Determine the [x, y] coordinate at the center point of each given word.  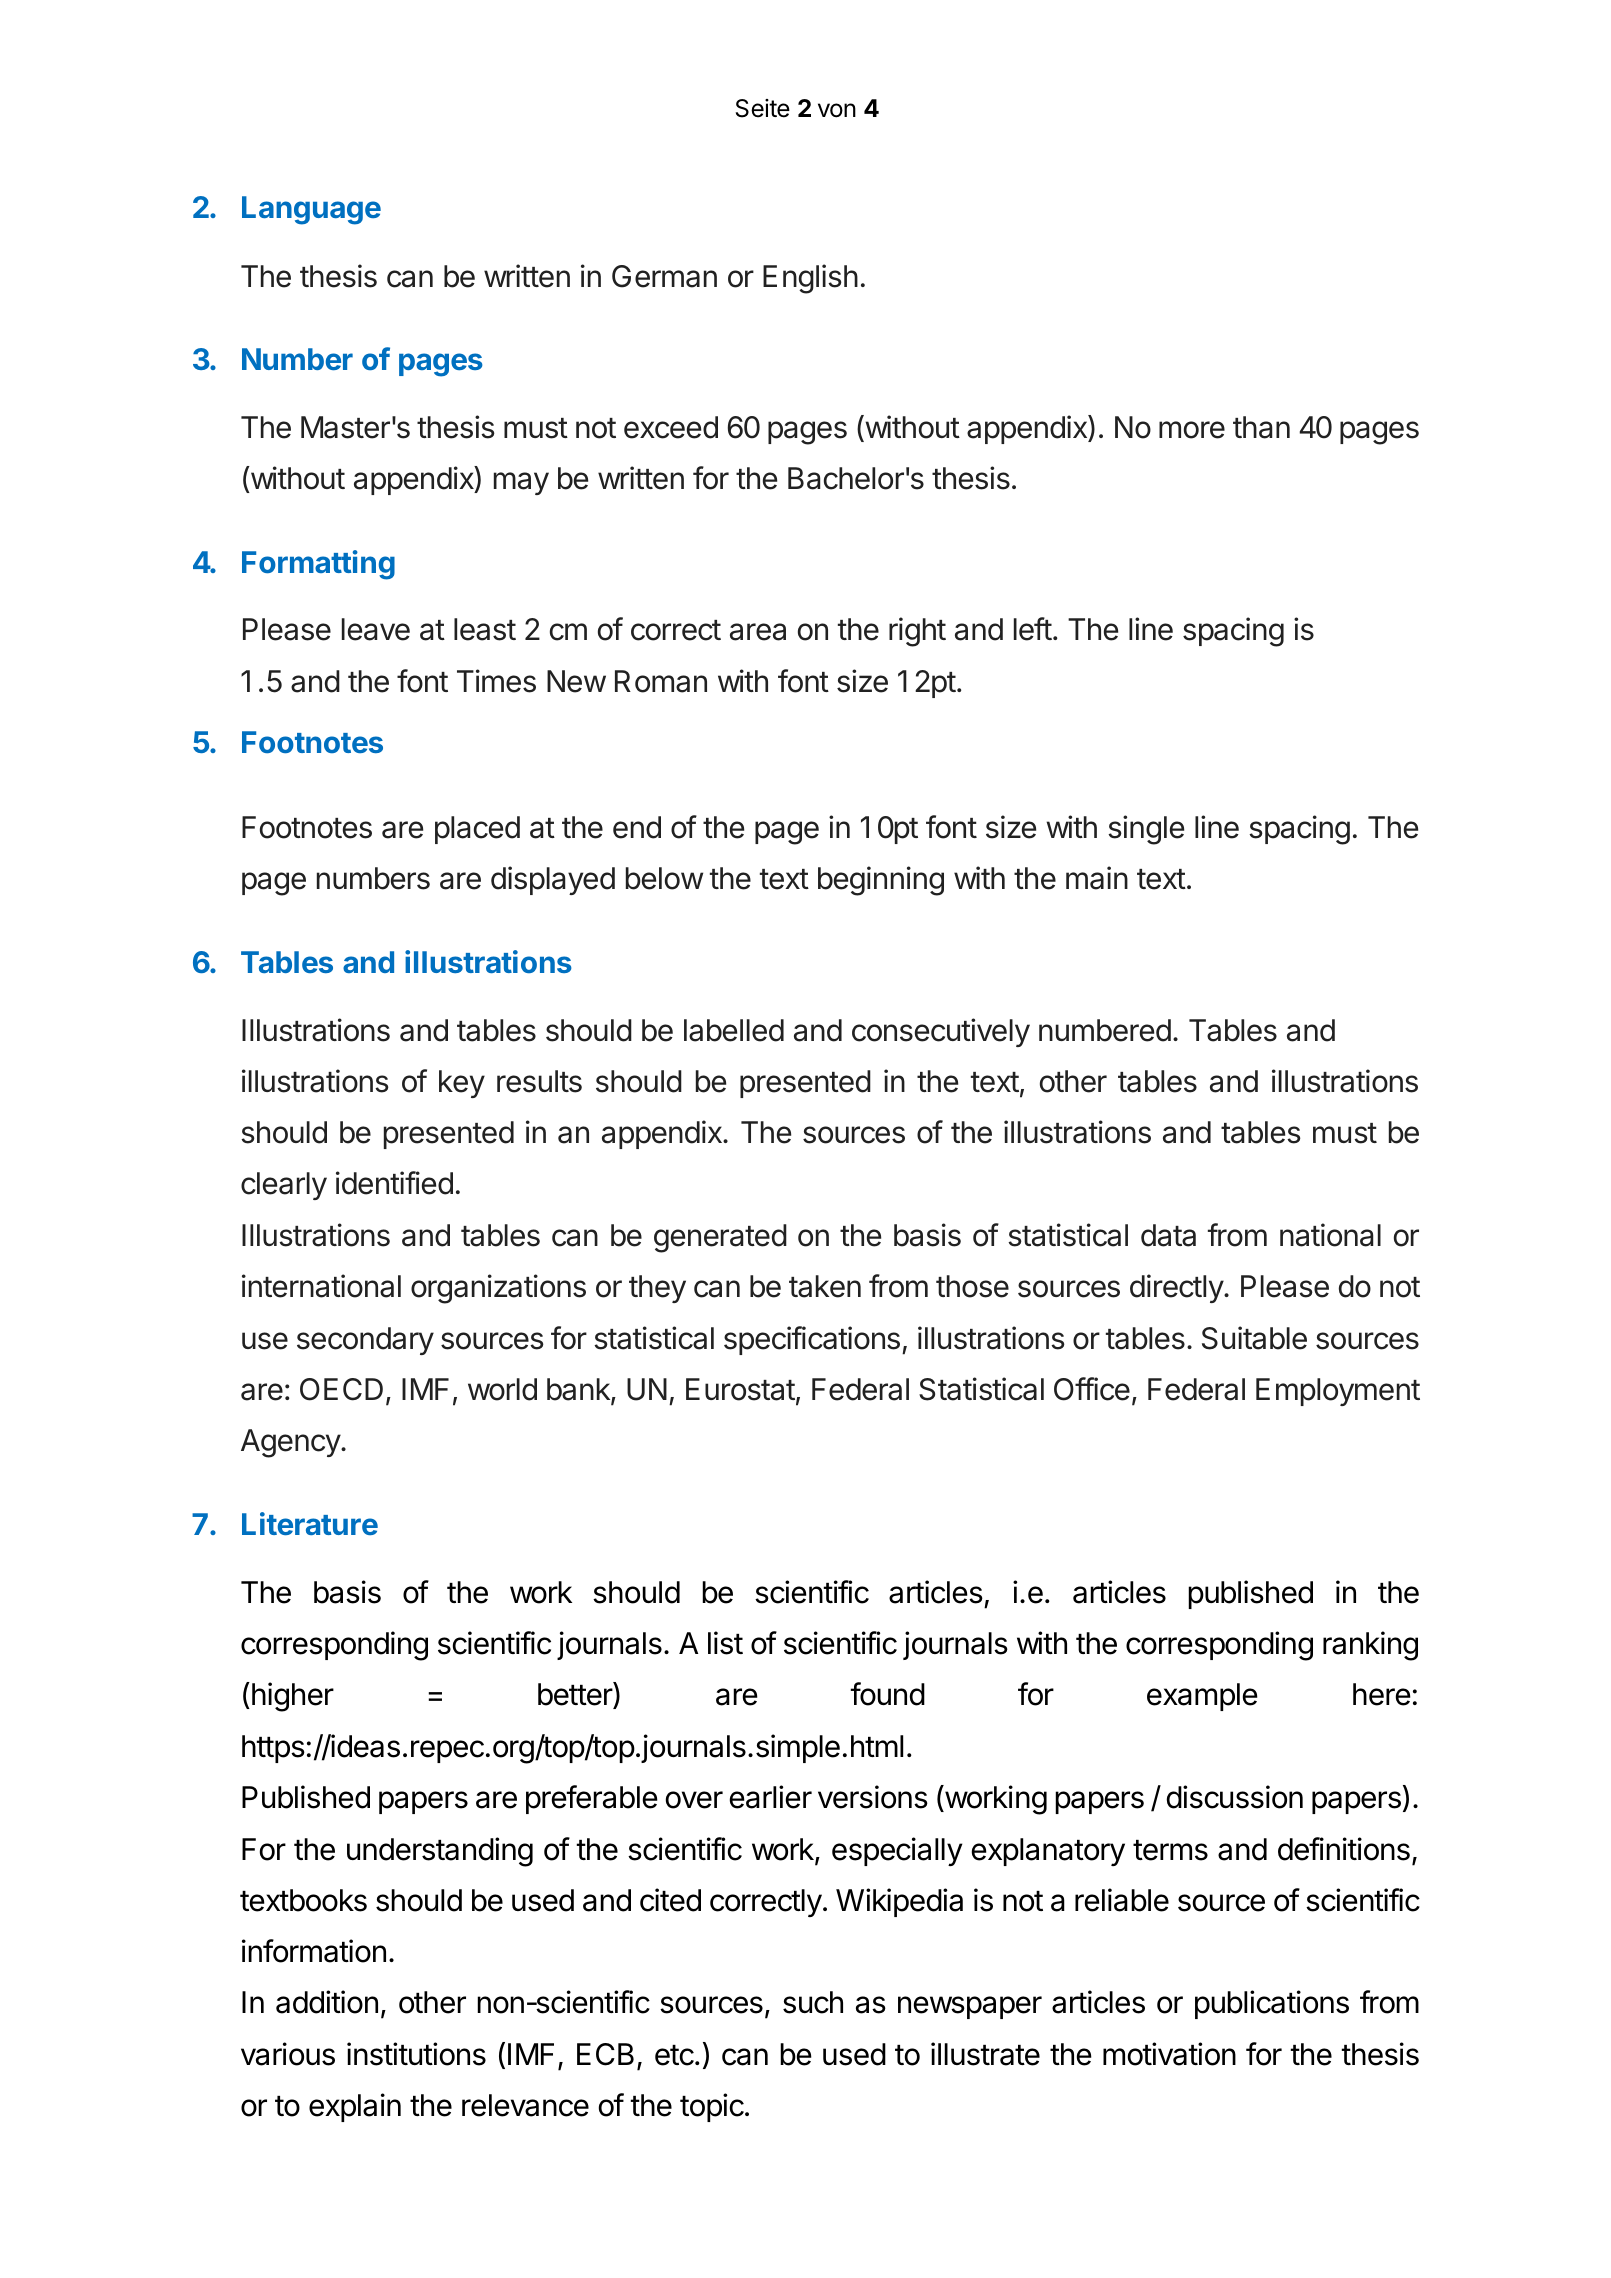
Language [311, 210]
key [462, 1084]
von [837, 110]
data [1168, 1235]
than [1261, 427]
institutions [416, 2054]
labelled [734, 1030]
